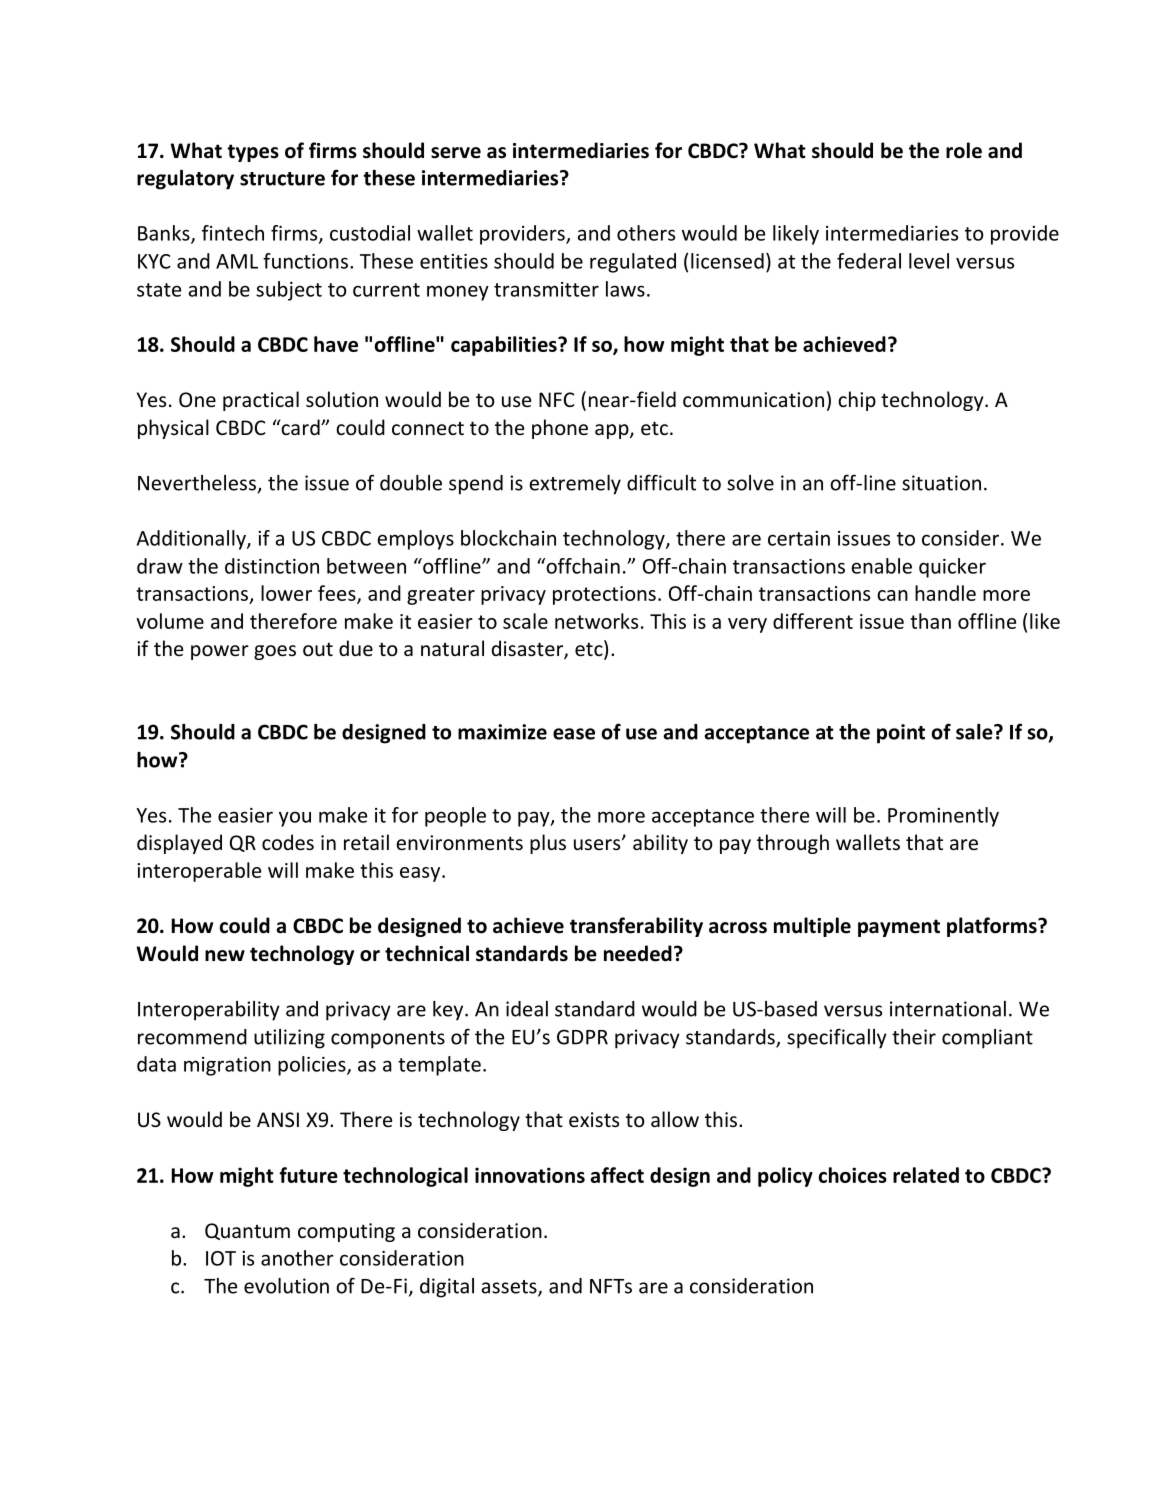 The width and height of the screenshot is (1157, 1497). Describe the element at coordinates (282, 179) in the screenshot. I see `structure` at that location.
